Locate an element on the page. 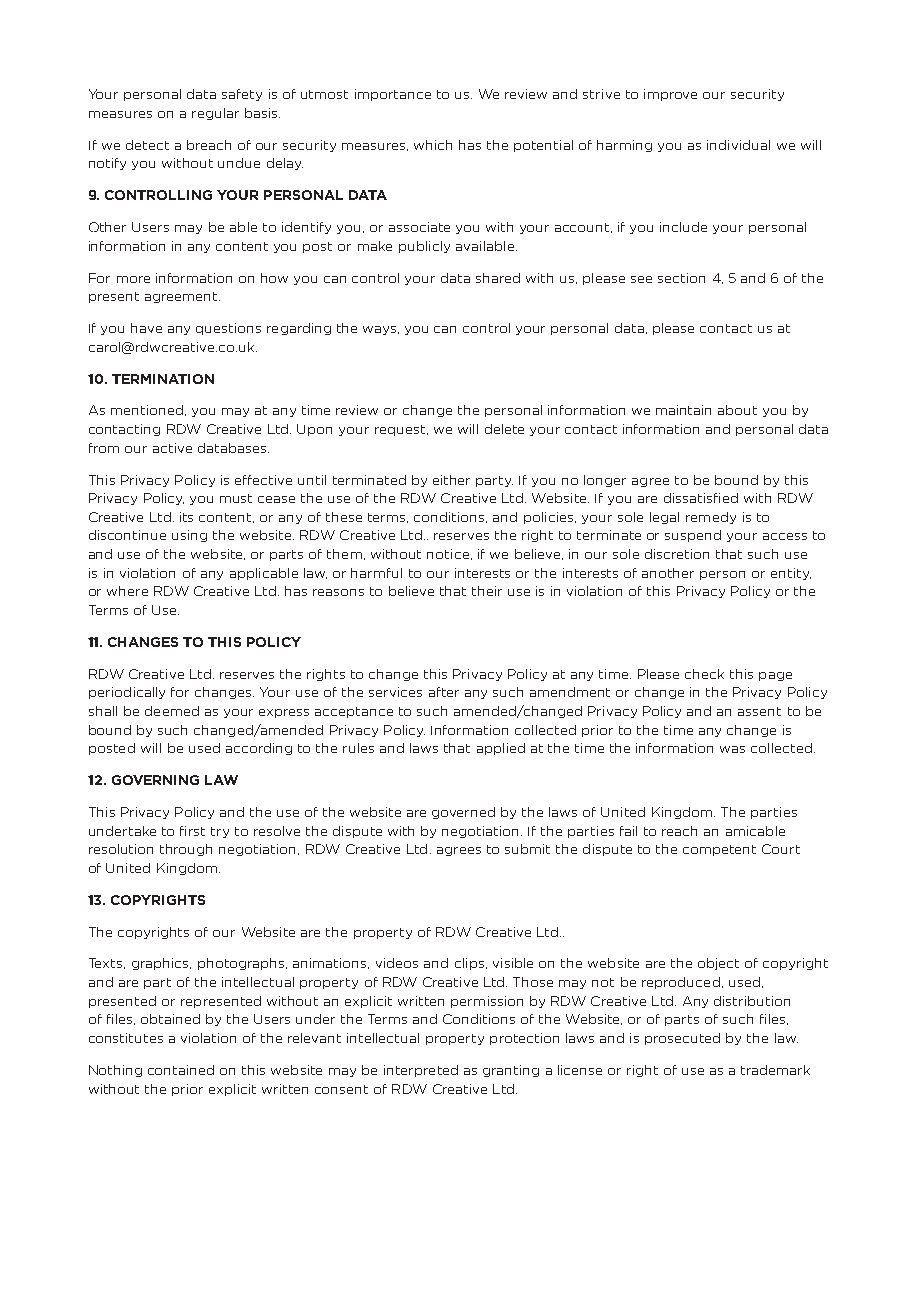  where is located at coordinates (127, 591).
